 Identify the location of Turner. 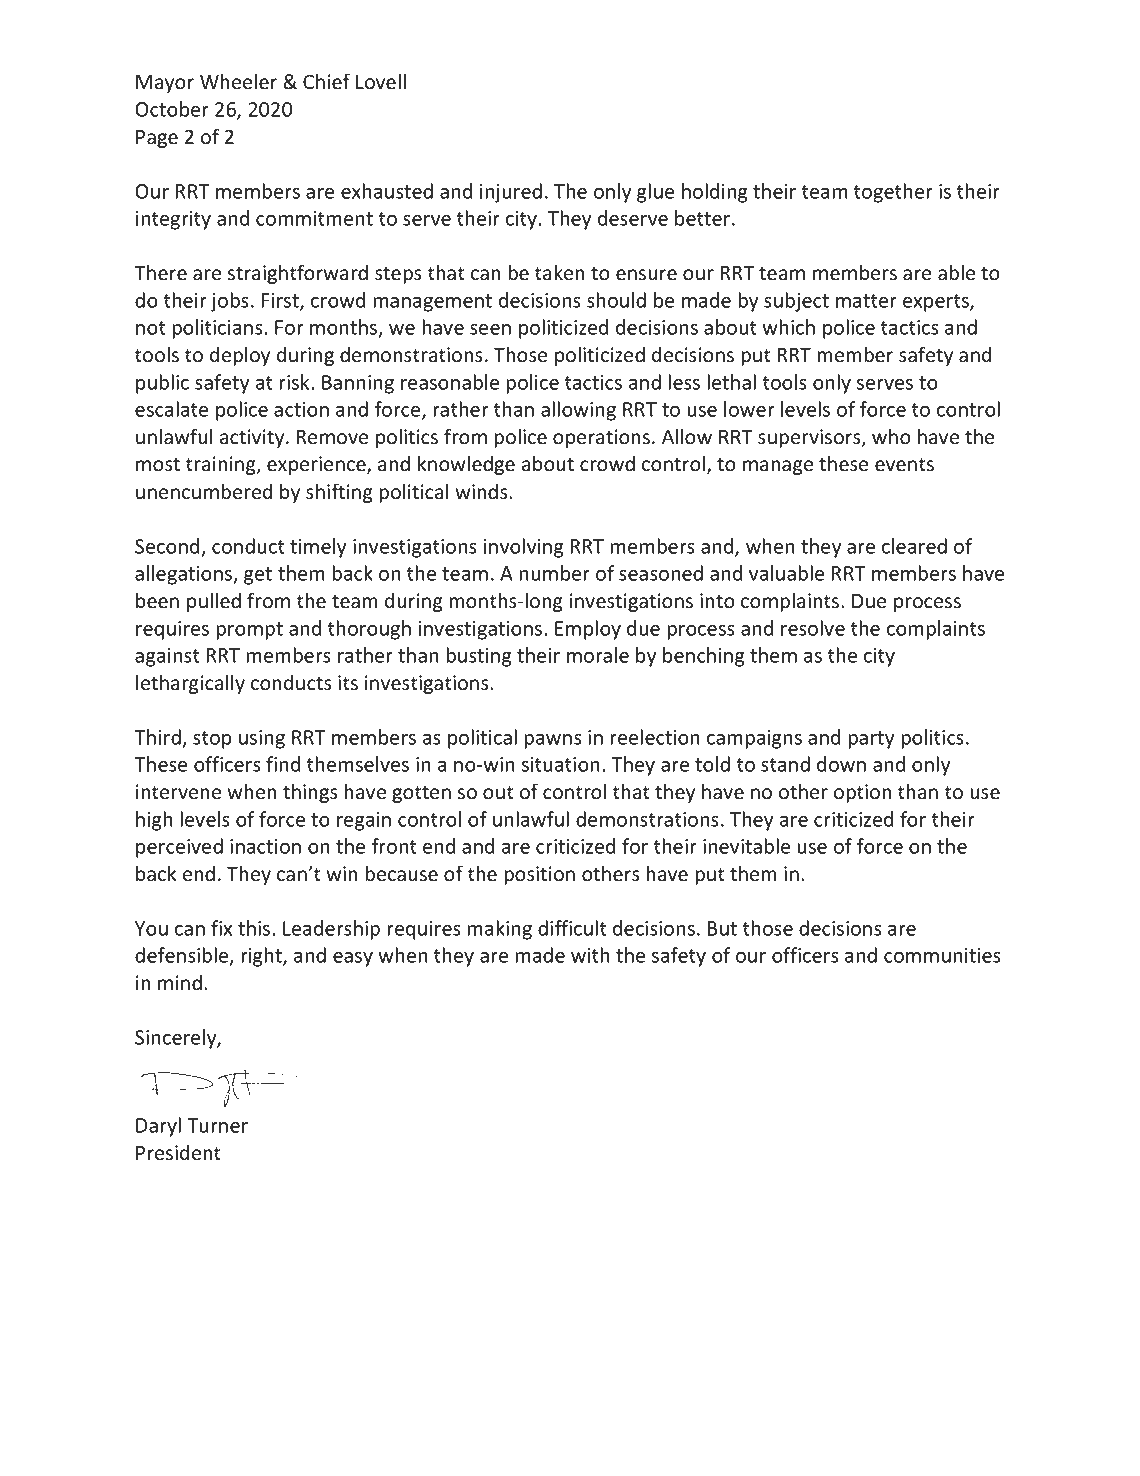
(217, 1125).
